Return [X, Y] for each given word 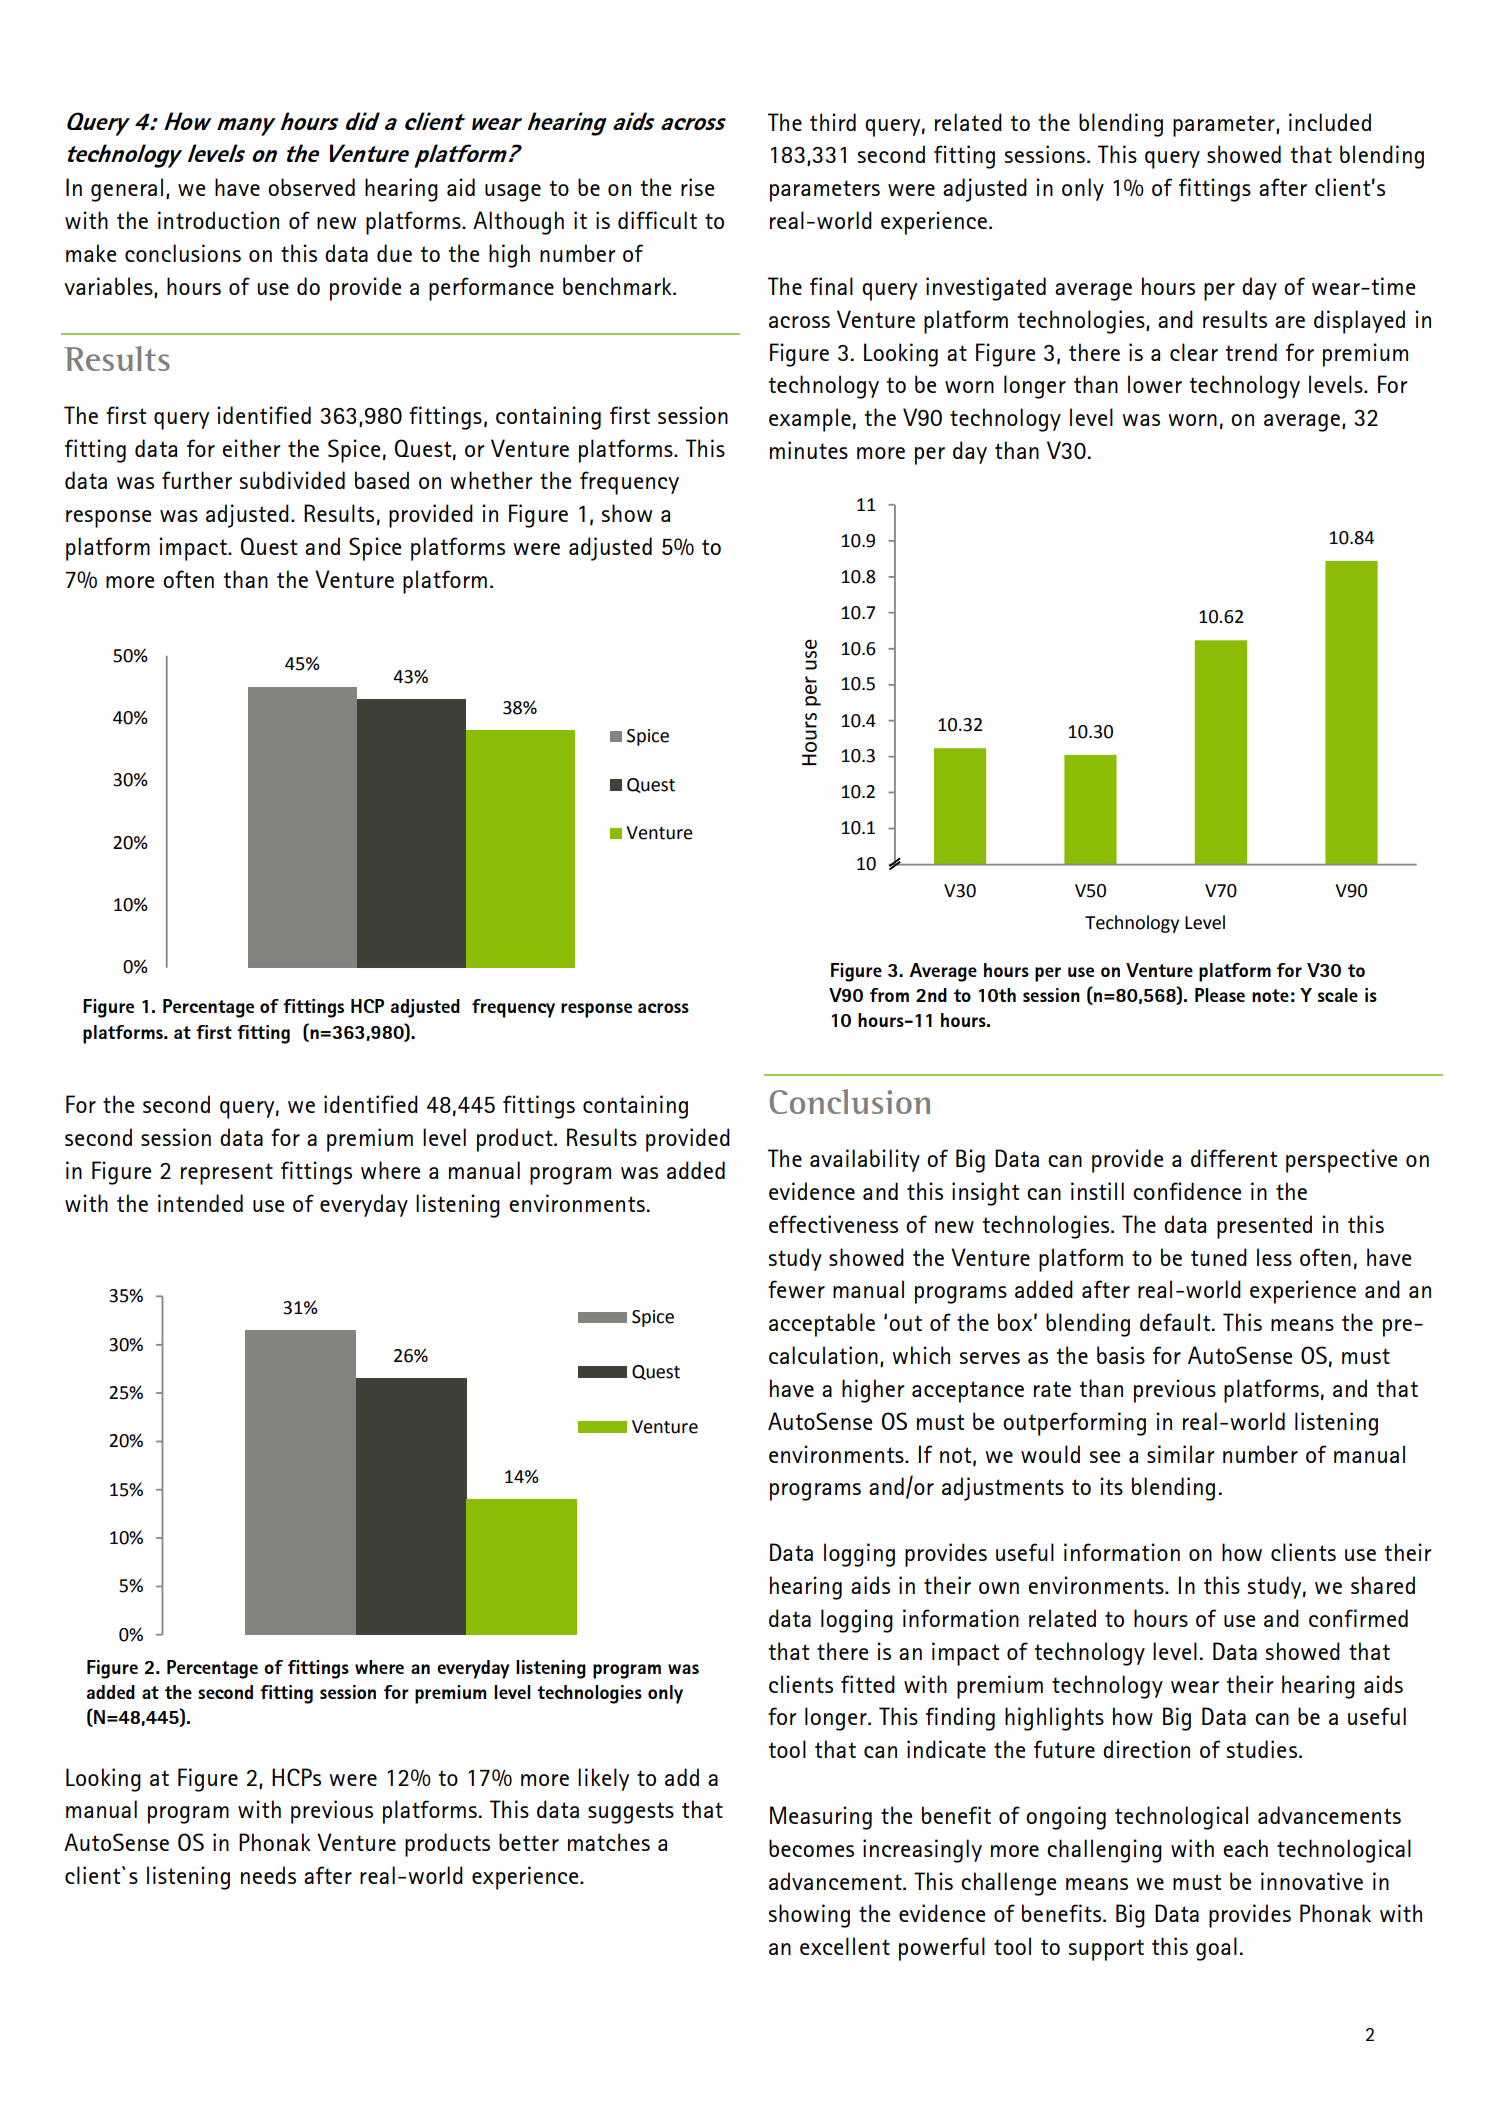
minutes [809, 450]
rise [697, 187]
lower [1155, 384]
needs [268, 1875]
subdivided [292, 480]
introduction [218, 220]
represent [227, 1174]
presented [1264, 1227]
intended [200, 1203]
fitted [868, 1684]
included [1330, 122]
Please [1220, 995]
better [529, 1842]
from [889, 995]
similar [1181, 1454]
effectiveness [833, 1224]
